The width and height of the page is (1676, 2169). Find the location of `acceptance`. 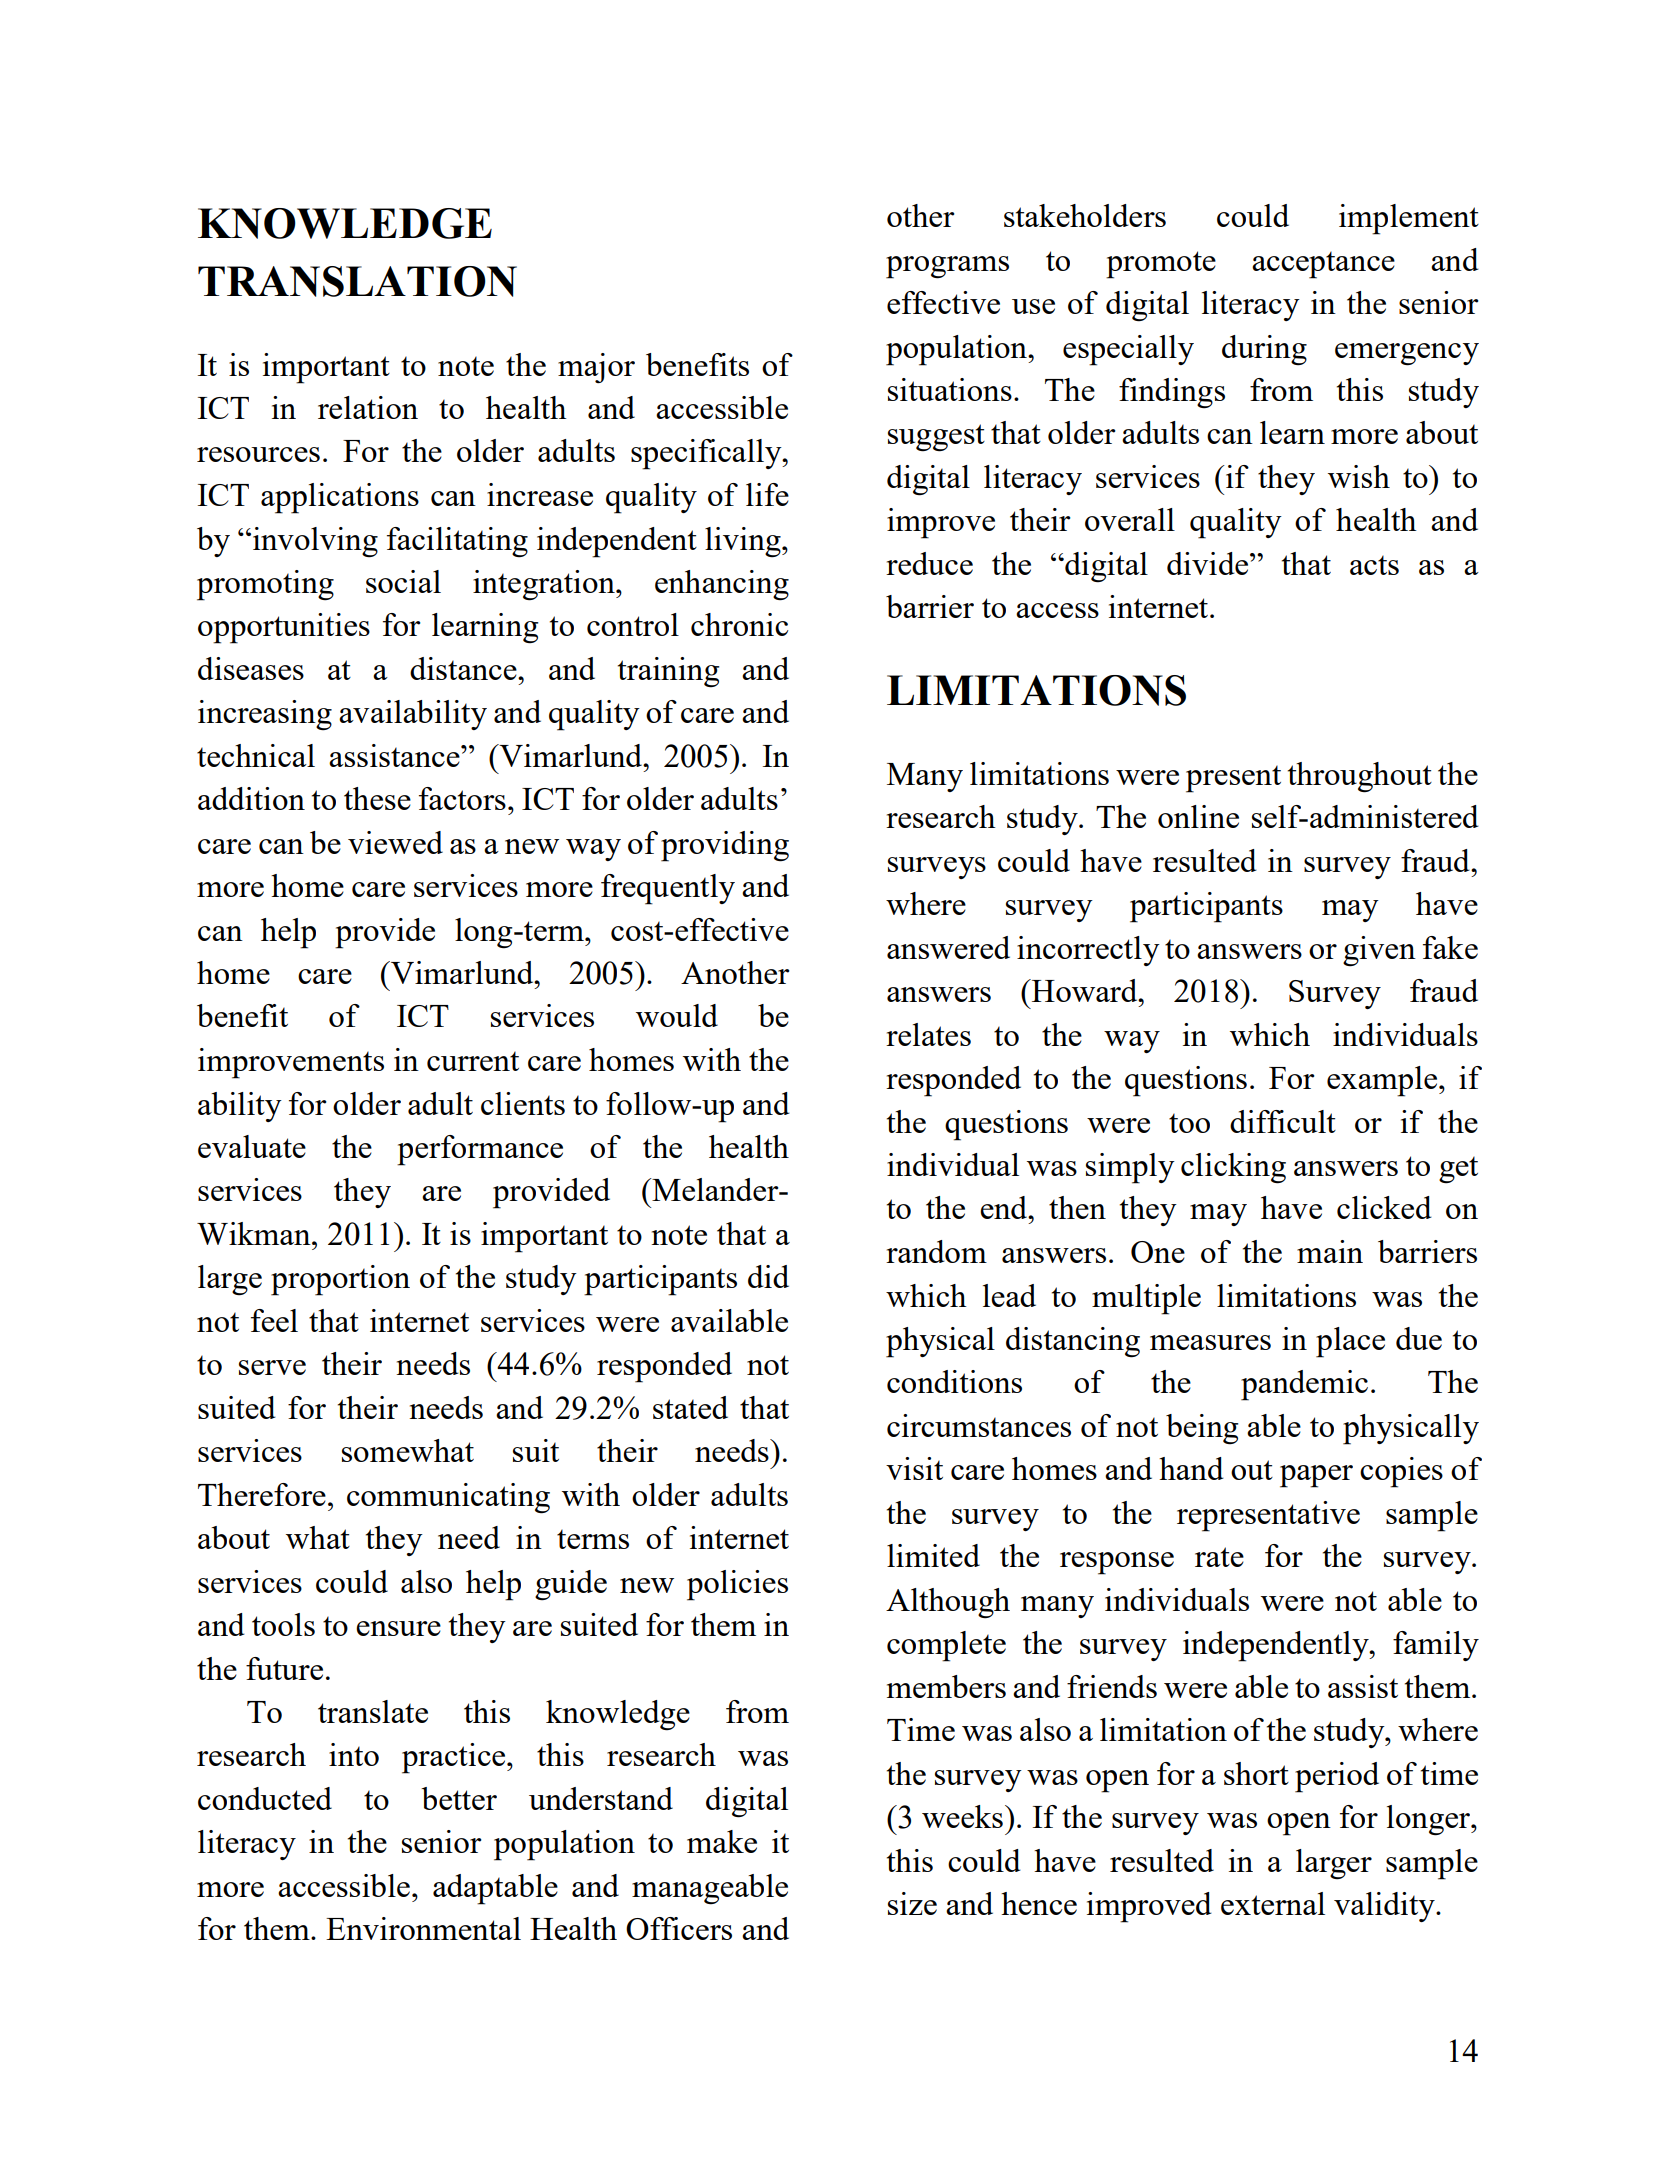

acceptance is located at coordinates (1323, 265).
